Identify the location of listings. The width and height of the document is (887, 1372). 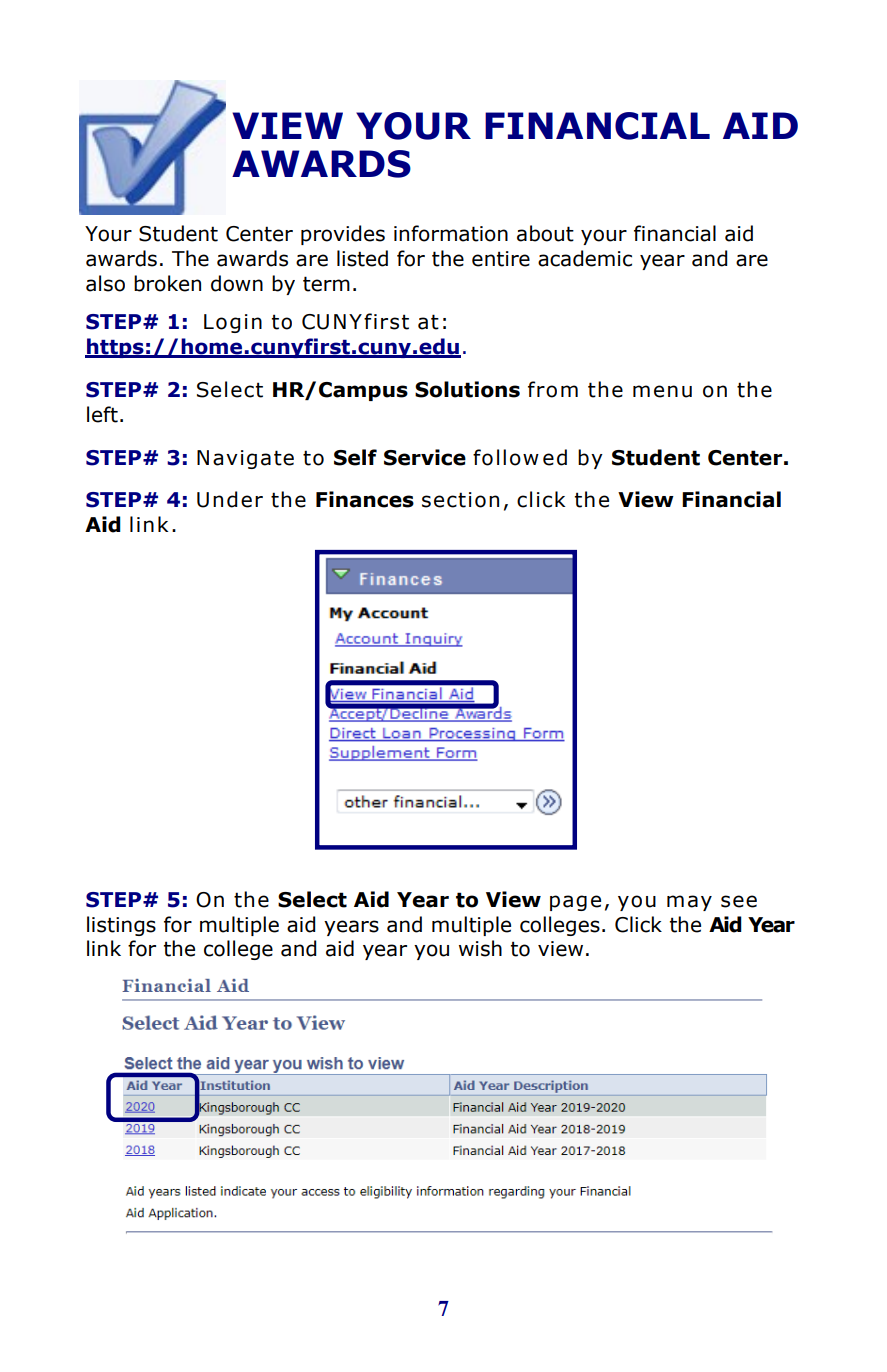
(121, 926).
